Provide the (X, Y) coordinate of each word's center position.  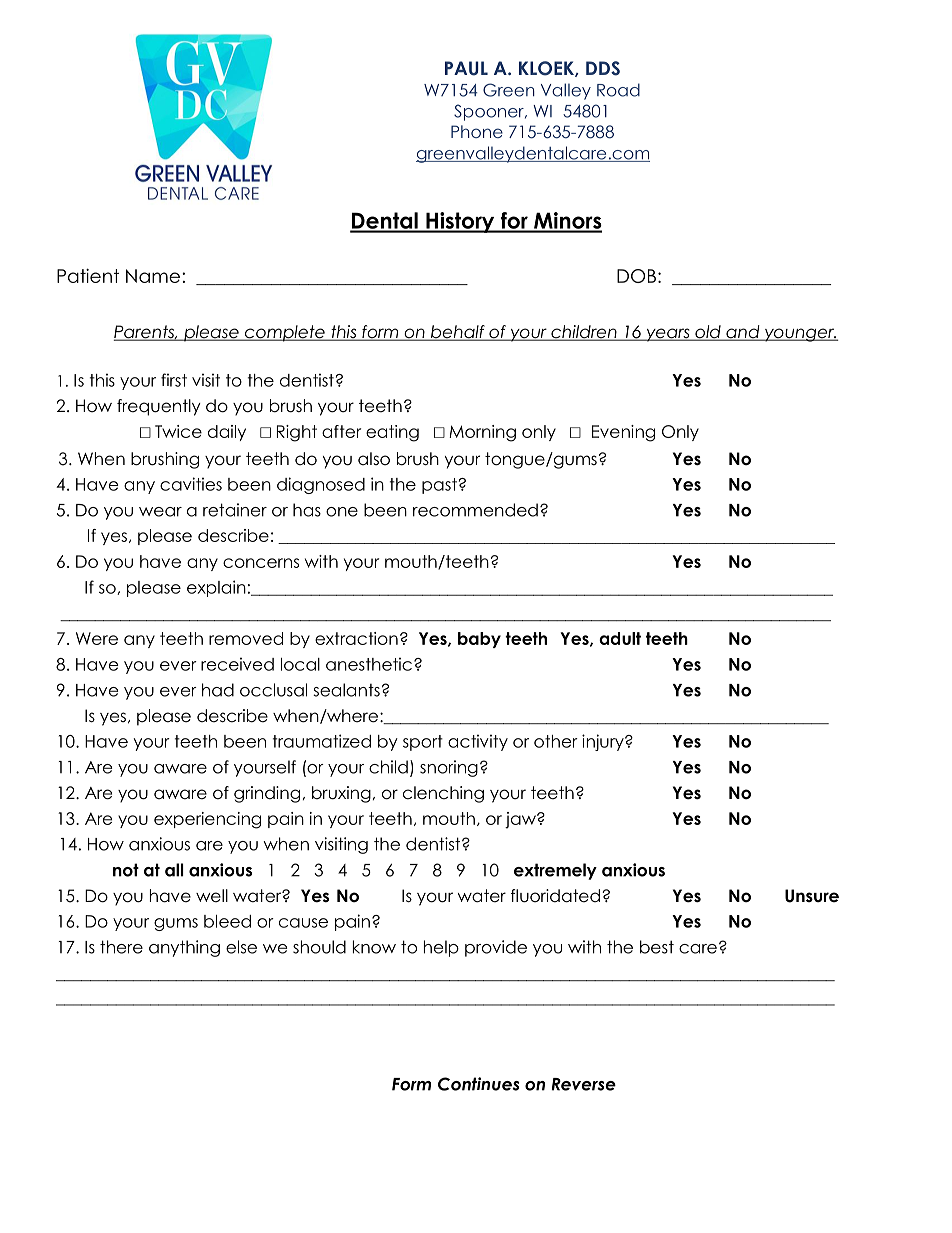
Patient (88, 275)
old (708, 333)
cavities (191, 484)
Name (154, 276)
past (439, 486)
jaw (521, 820)
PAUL (466, 68)
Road (618, 90)
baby (479, 640)
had (218, 690)
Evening (623, 433)
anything (184, 948)
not (126, 870)
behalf (458, 333)
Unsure (812, 896)
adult (620, 638)
